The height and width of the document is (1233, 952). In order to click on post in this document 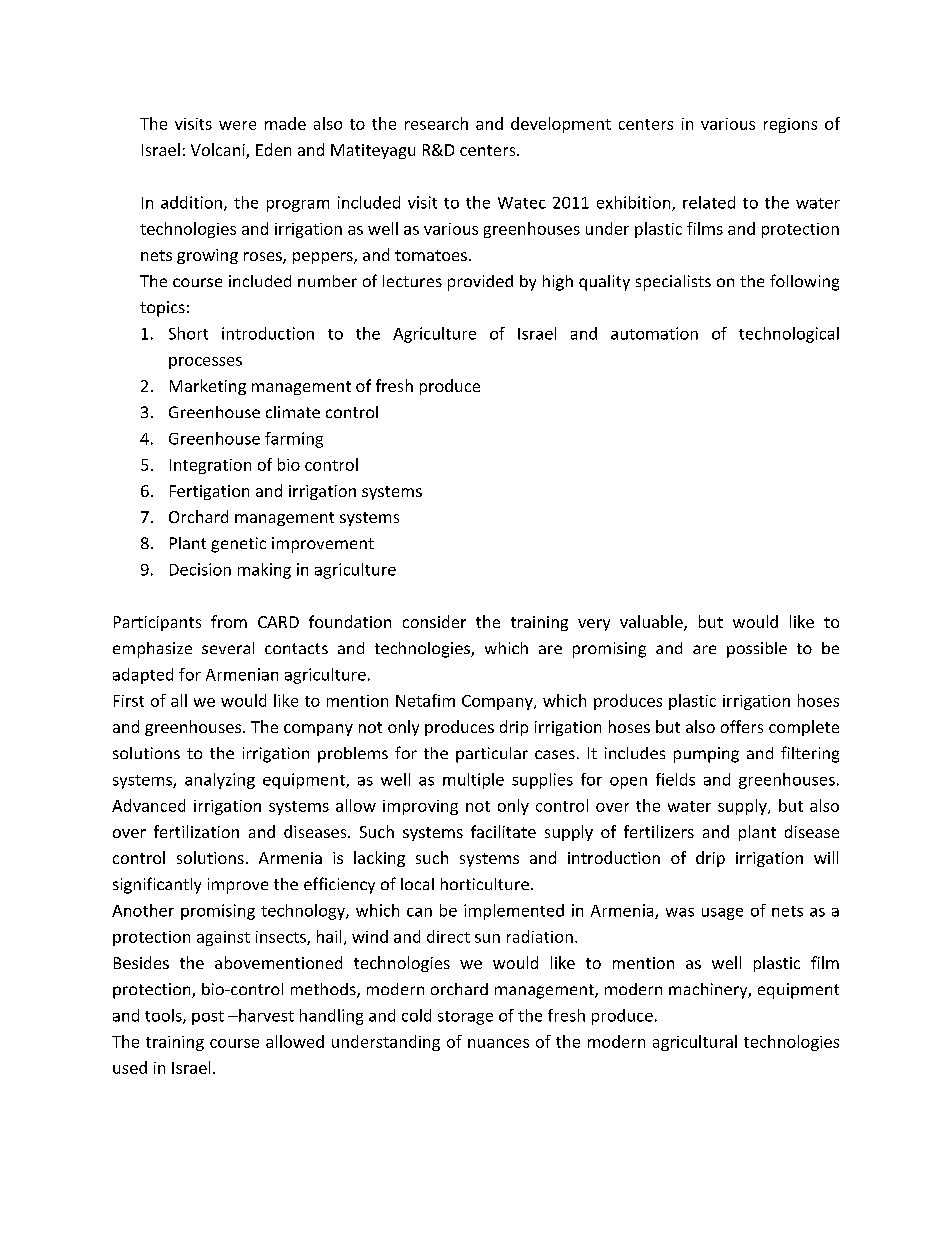, I will do `click(208, 1018)`.
